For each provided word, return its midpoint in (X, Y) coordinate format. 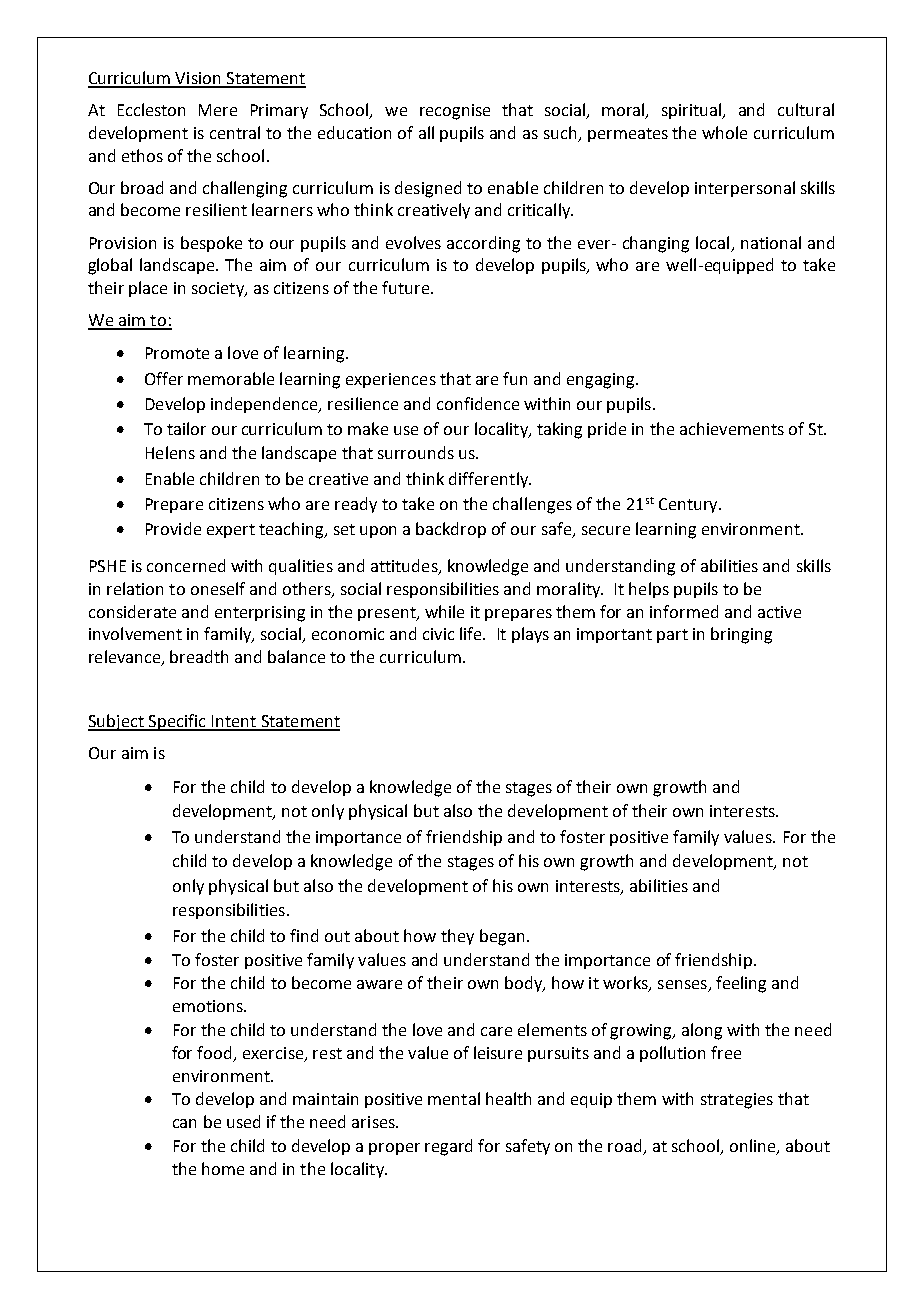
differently (489, 480)
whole (724, 132)
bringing (741, 635)
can (184, 1123)
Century (689, 505)
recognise (455, 112)
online (754, 1147)
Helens (170, 452)
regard (448, 1147)
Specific (177, 722)
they (457, 937)
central (235, 132)
